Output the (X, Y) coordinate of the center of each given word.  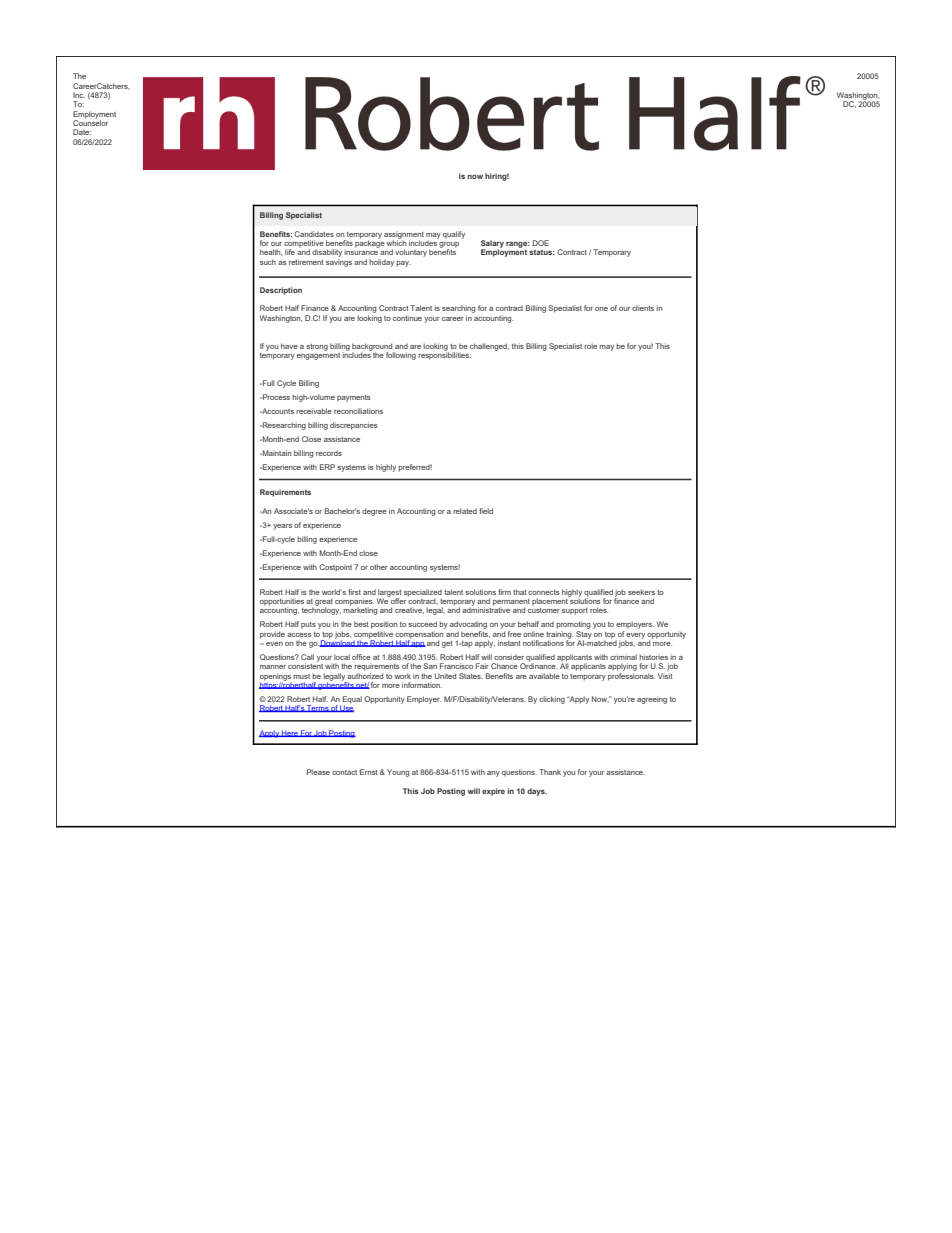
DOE (541, 243)
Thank (550, 772)
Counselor (90, 122)
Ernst (369, 772)
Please (318, 772)
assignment (404, 236)
